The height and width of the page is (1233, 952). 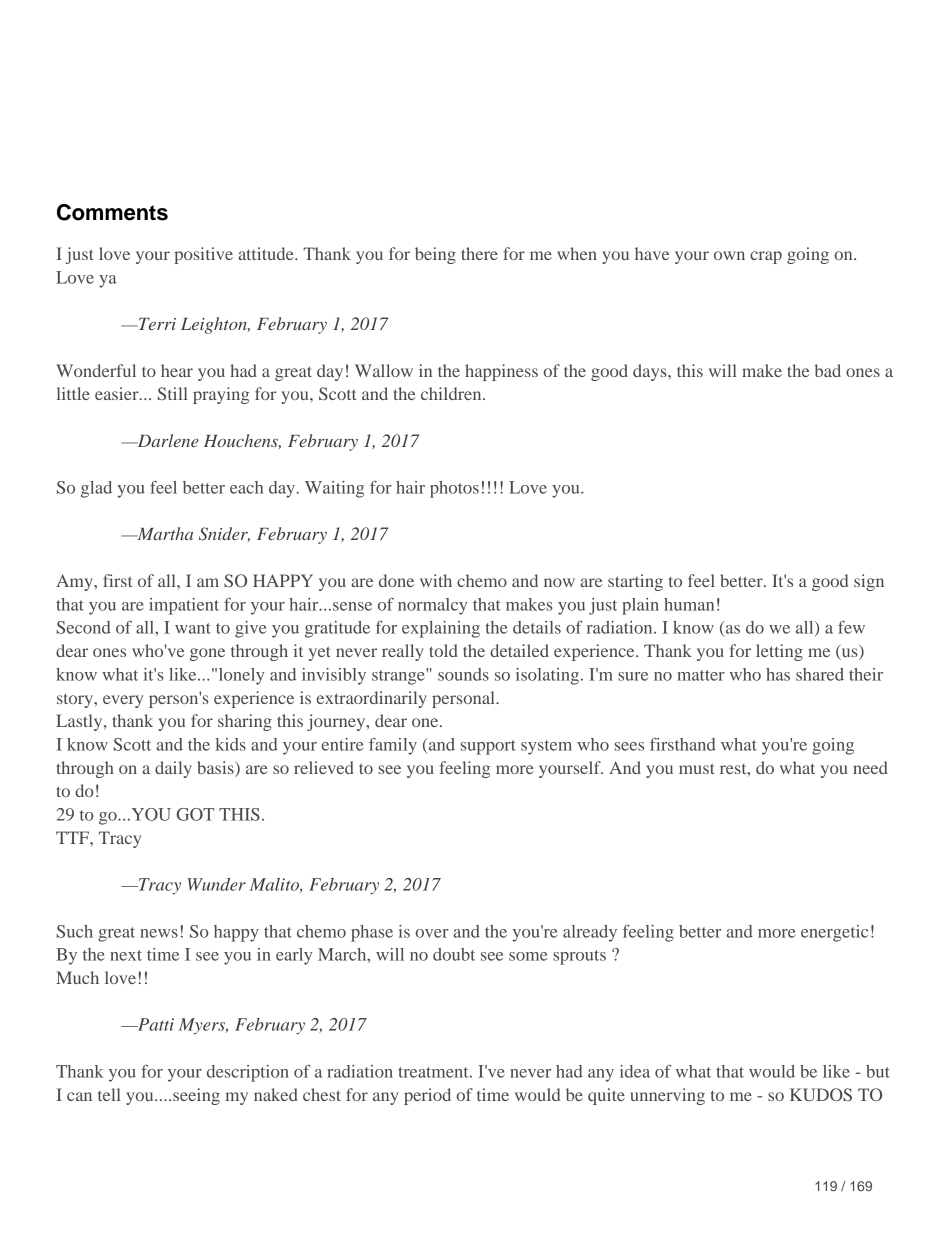 What do you see at coordinates (207, 654) in the page?
I see `gone` at bounding box center [207, 654].
